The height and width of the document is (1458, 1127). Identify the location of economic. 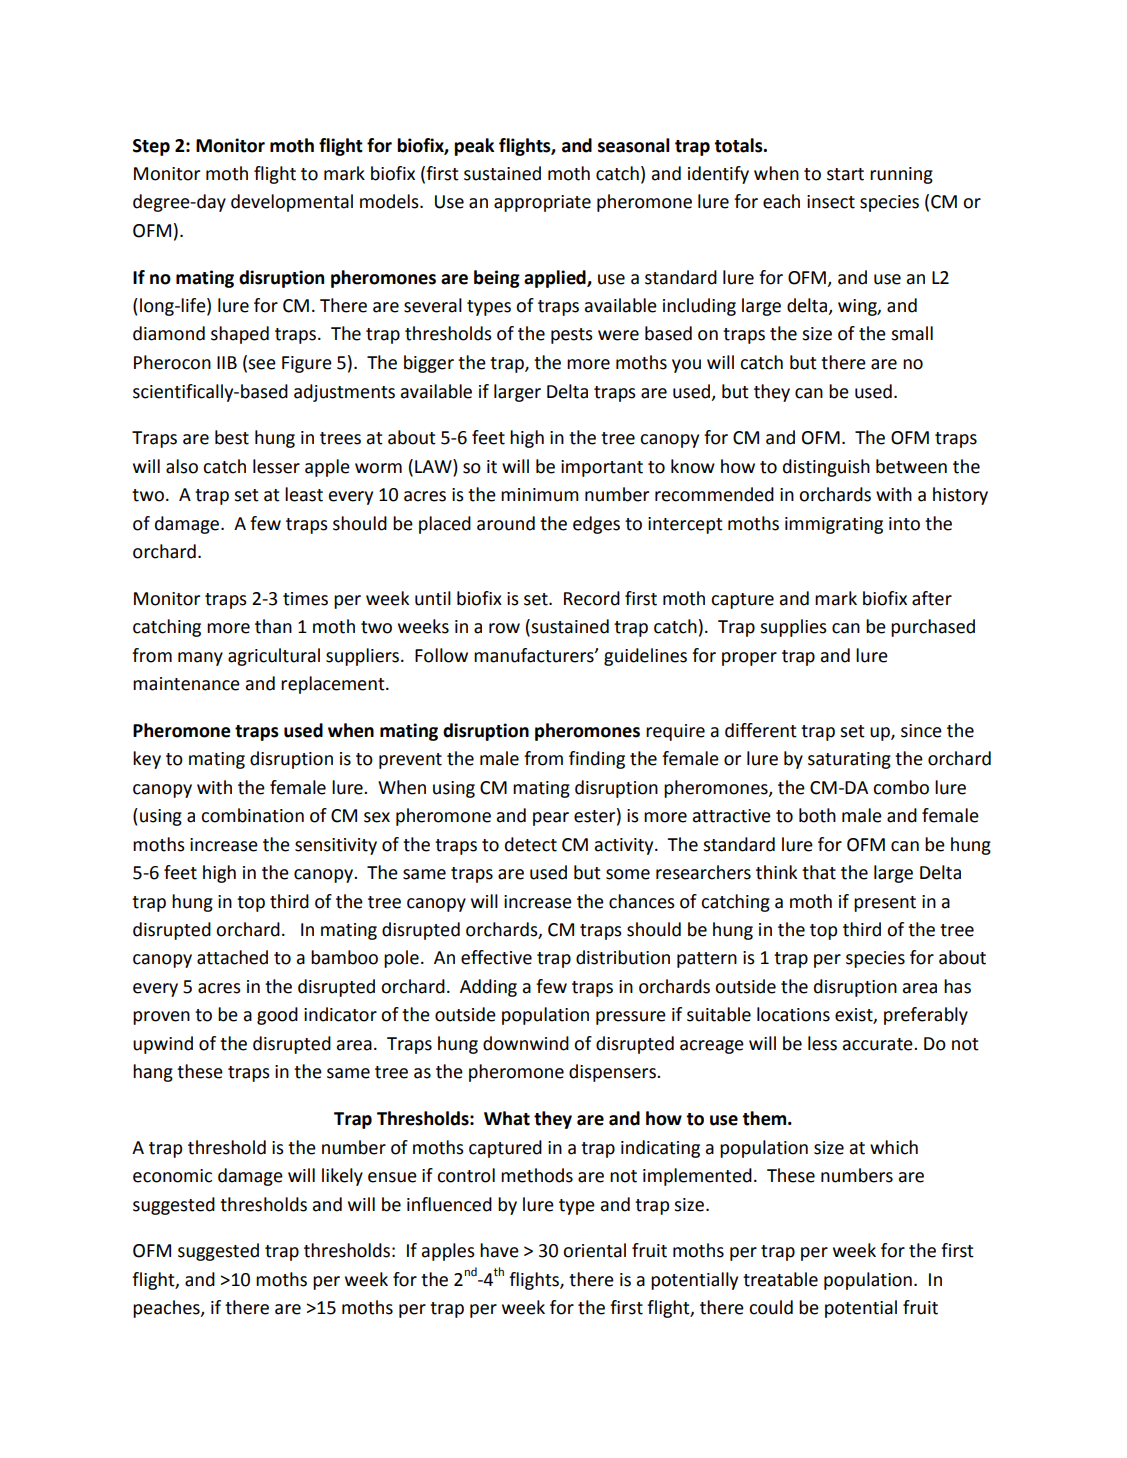
(172, 1176).
